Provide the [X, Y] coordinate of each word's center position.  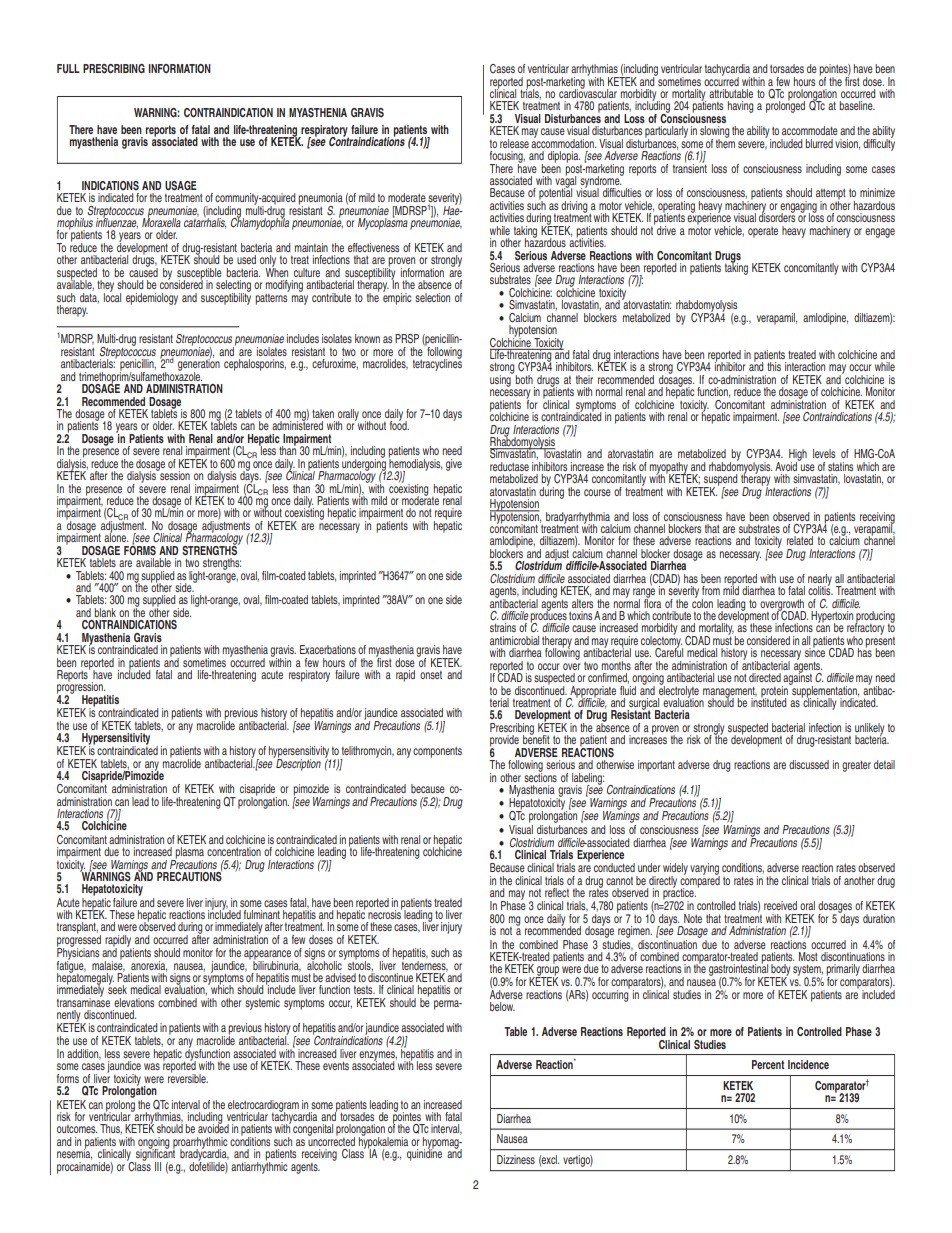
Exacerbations [328, 649]
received [780, 905]
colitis [820, 589]
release [514, 143]
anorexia [149, 966]
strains [503, 627]
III [158, 1166]
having [740, 107]
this [774, 366]
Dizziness [516, 1159]
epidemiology [152, 299]
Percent [768, 1064]
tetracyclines [437, 364]
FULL [68, 68]
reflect [557, 892]
